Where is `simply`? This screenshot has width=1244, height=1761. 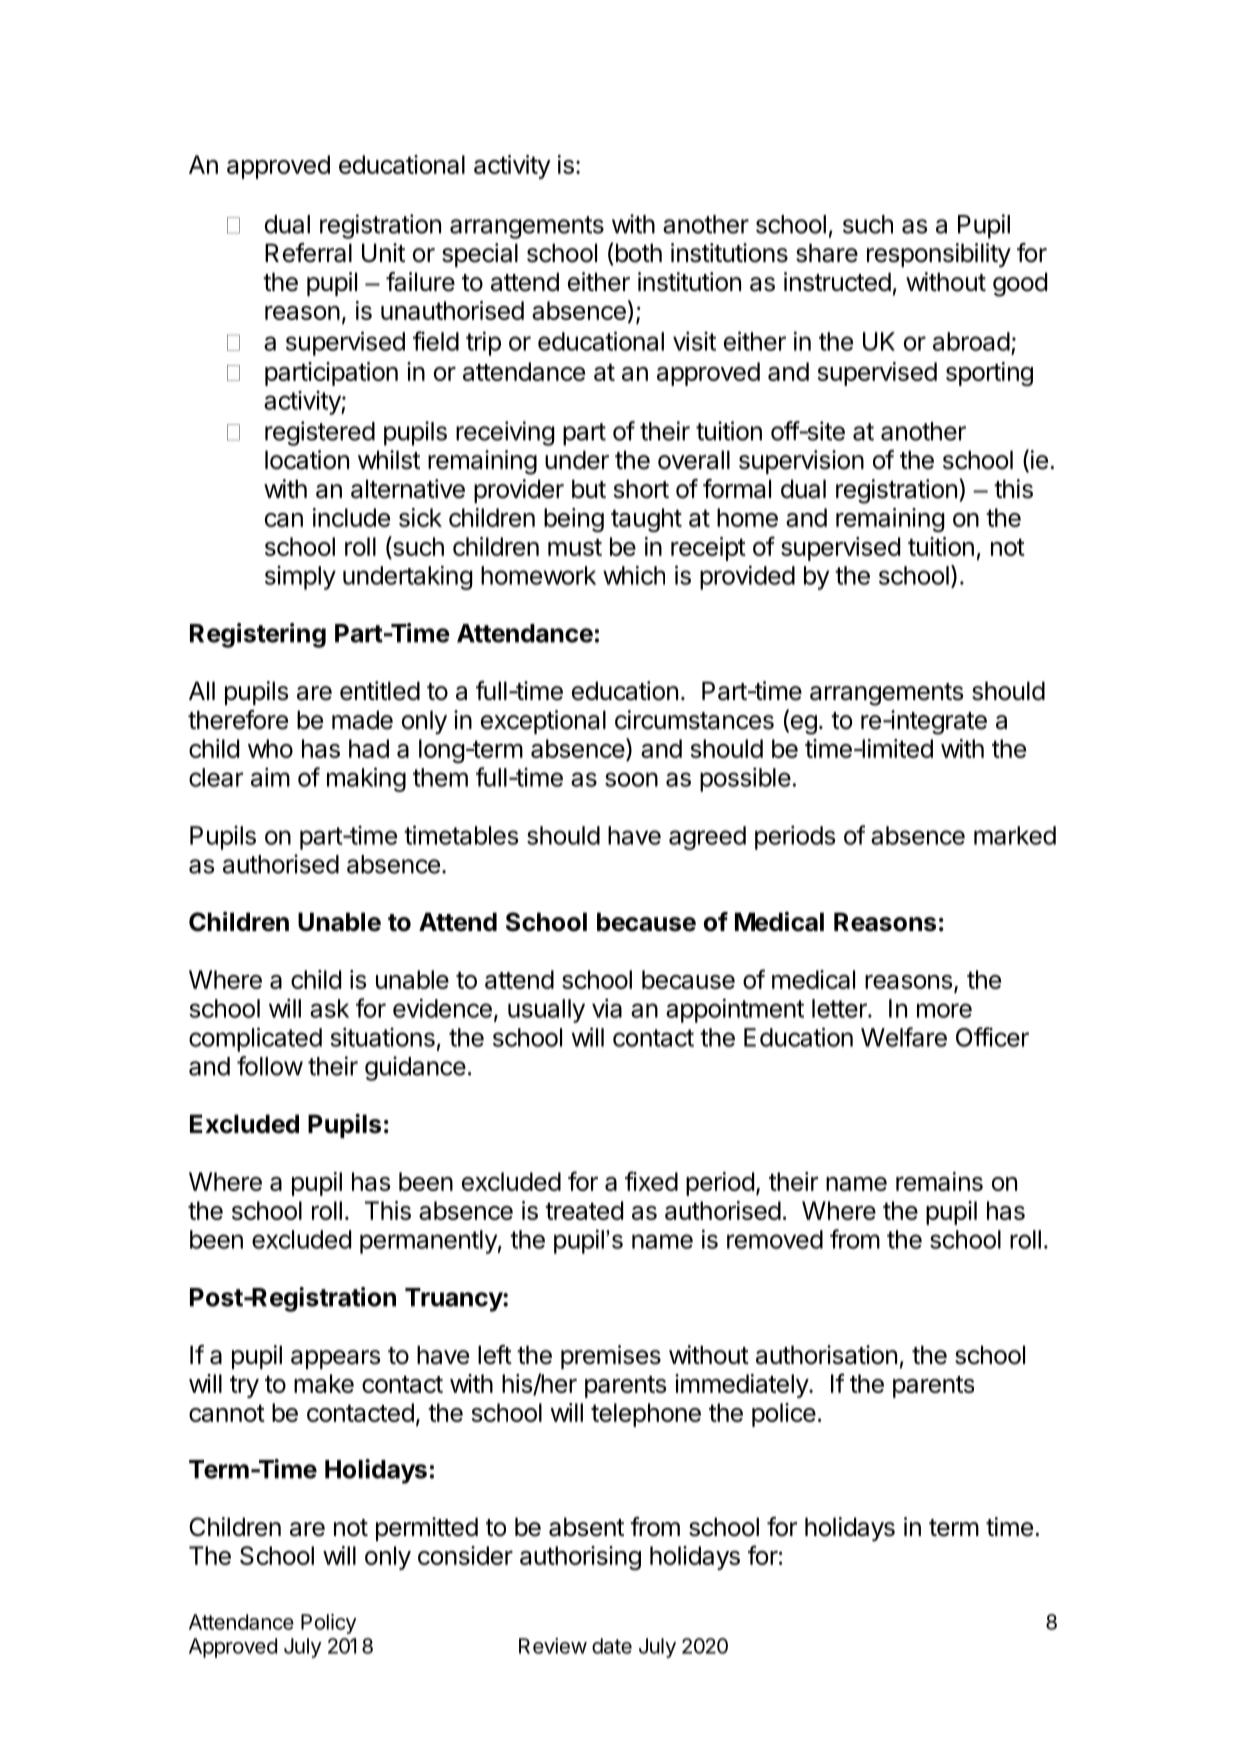
simply is located at coordinates (300, 578).
